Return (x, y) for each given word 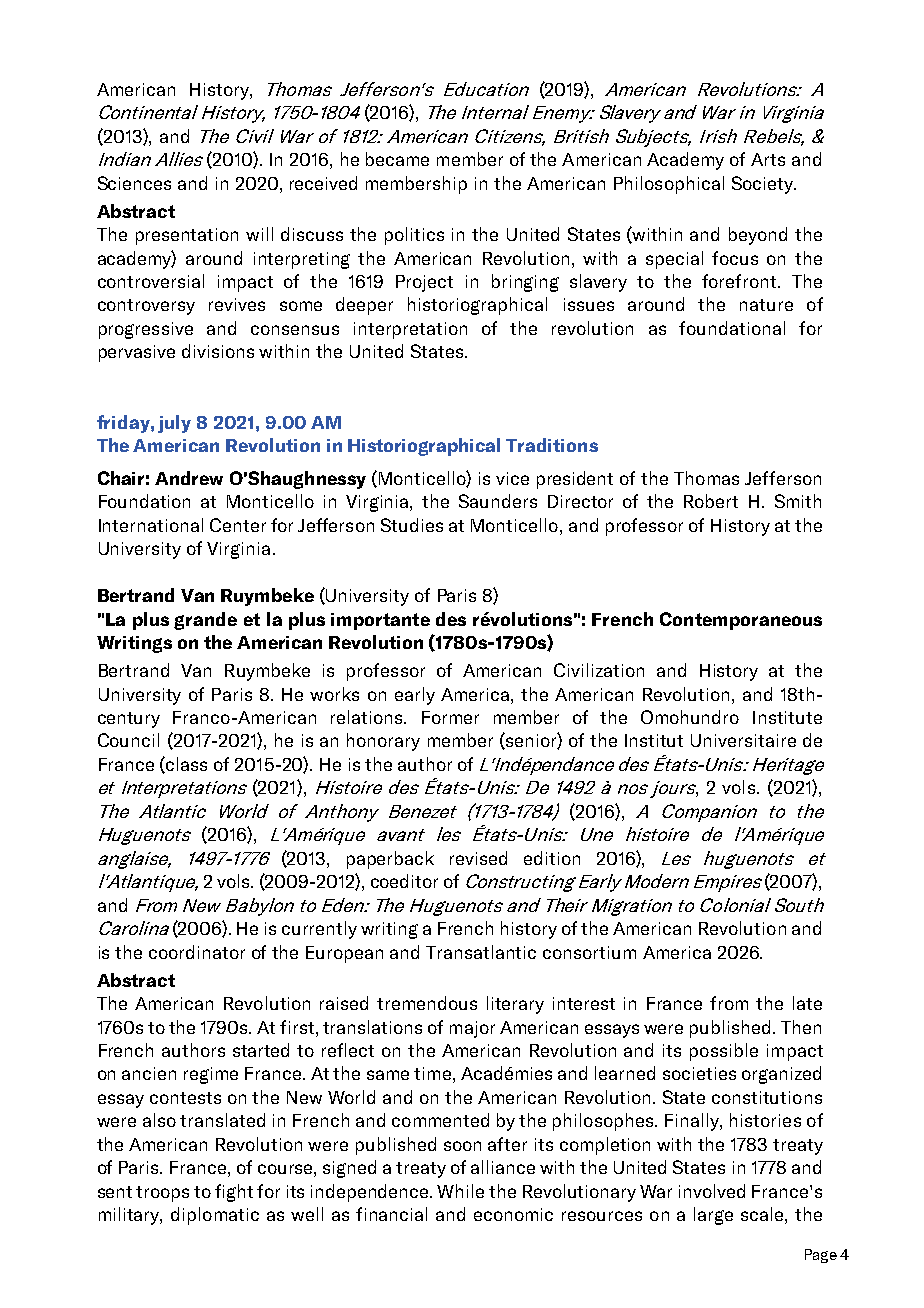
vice (512, 478)
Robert (711, 501)
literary (515, 1005)
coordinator (197, 952)
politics (414, 236)
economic (513, 1214)
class (185, 765)
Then (801, 1027)
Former (450, 717)
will (259, 234)
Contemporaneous (741, 621)
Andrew (189, 478)
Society (763, 185)
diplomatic (215, 1216)
